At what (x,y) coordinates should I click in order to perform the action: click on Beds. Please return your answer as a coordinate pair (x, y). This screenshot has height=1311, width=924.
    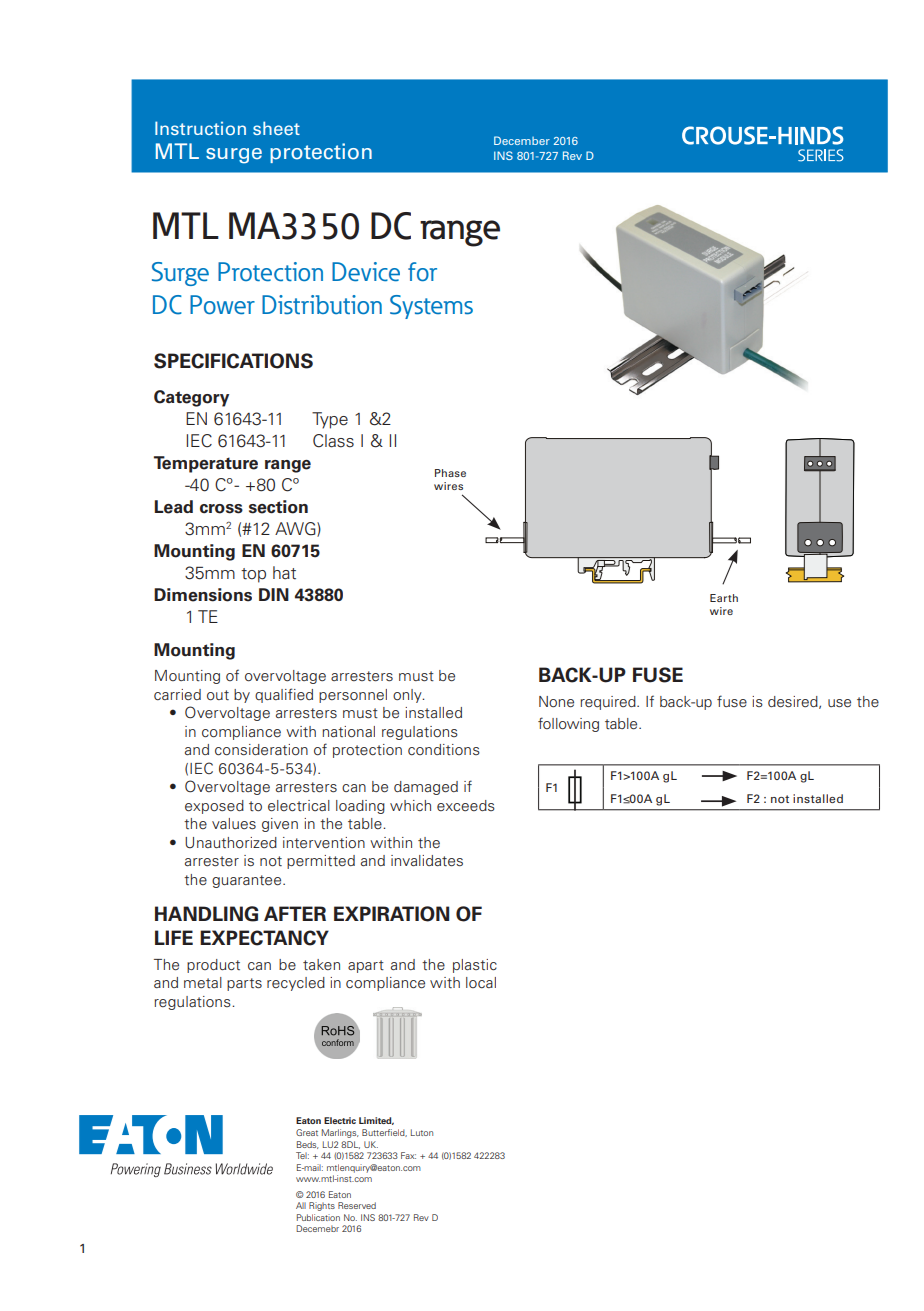
    Looking at the image, I should click on (308, 1145).
